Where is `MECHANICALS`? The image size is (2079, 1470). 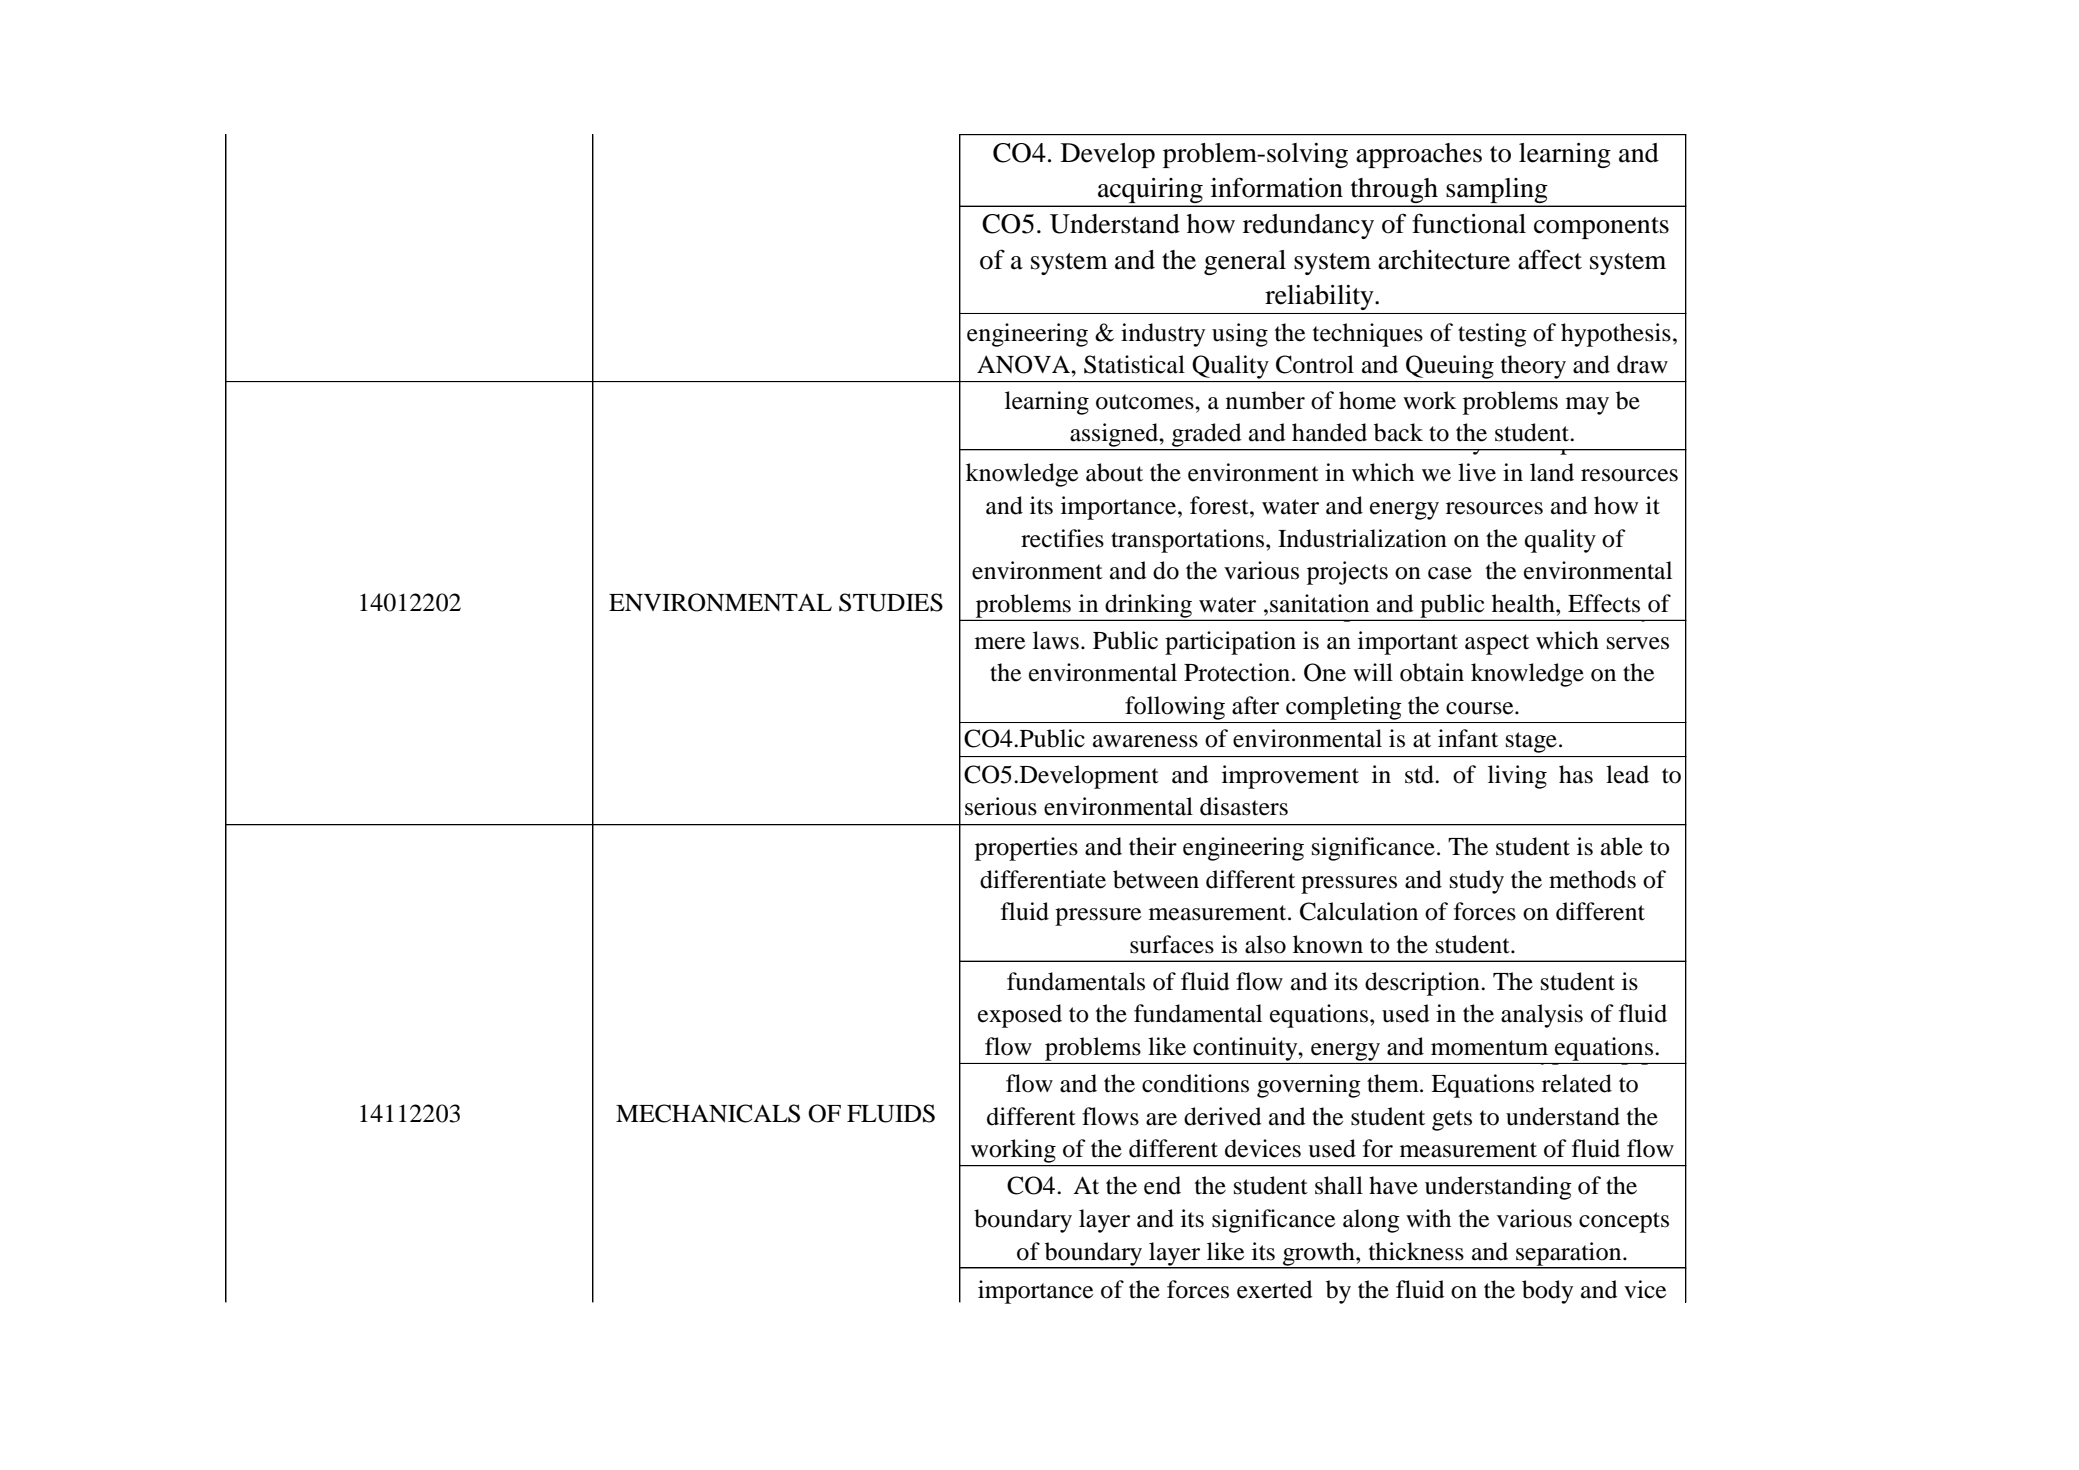
MECHANICALS is located at coordinates (708, 1113).
